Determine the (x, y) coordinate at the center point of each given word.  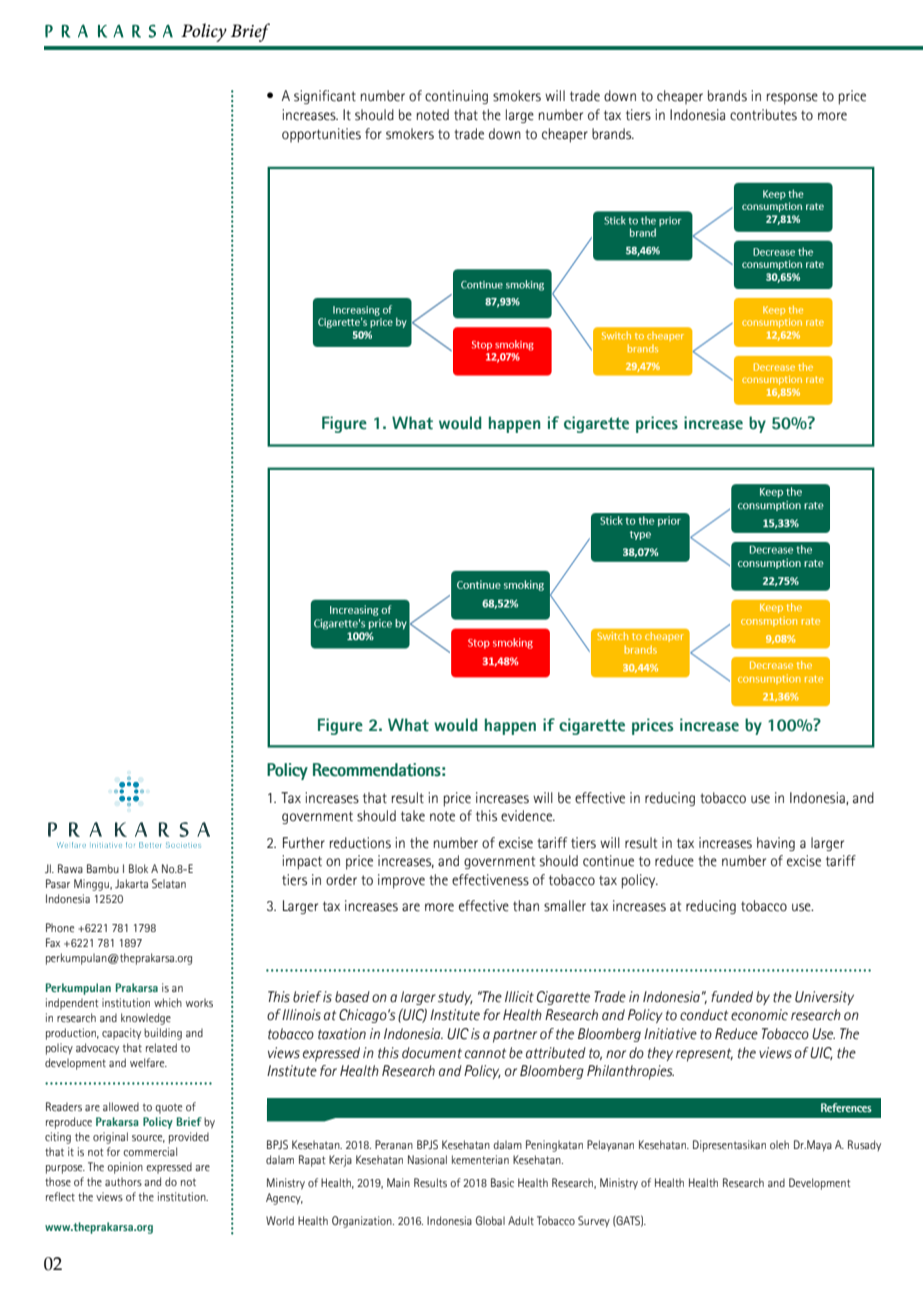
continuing (456, 97)
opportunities (321, 135)
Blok (138, 868)
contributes (763, 115)
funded (732, 997)
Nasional (427, 1159)
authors (123, 1181)
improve (401, 881)
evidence (527, 816)
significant (325, 97)
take (413, 816)
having (776, 844)
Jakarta (131, 883)
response (792, 99)
